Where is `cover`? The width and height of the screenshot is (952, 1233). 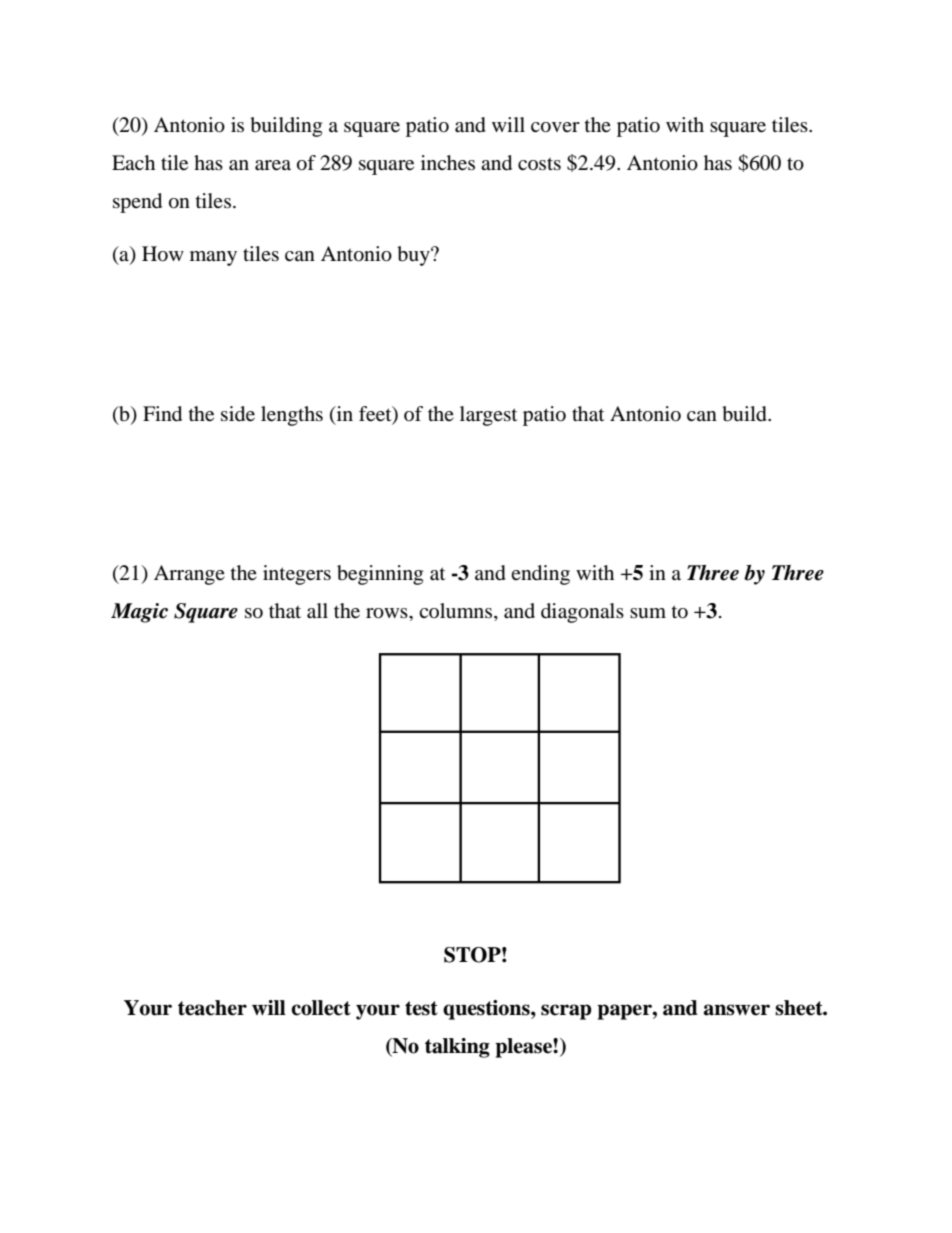 cover is located at coordinates (555, 127).
